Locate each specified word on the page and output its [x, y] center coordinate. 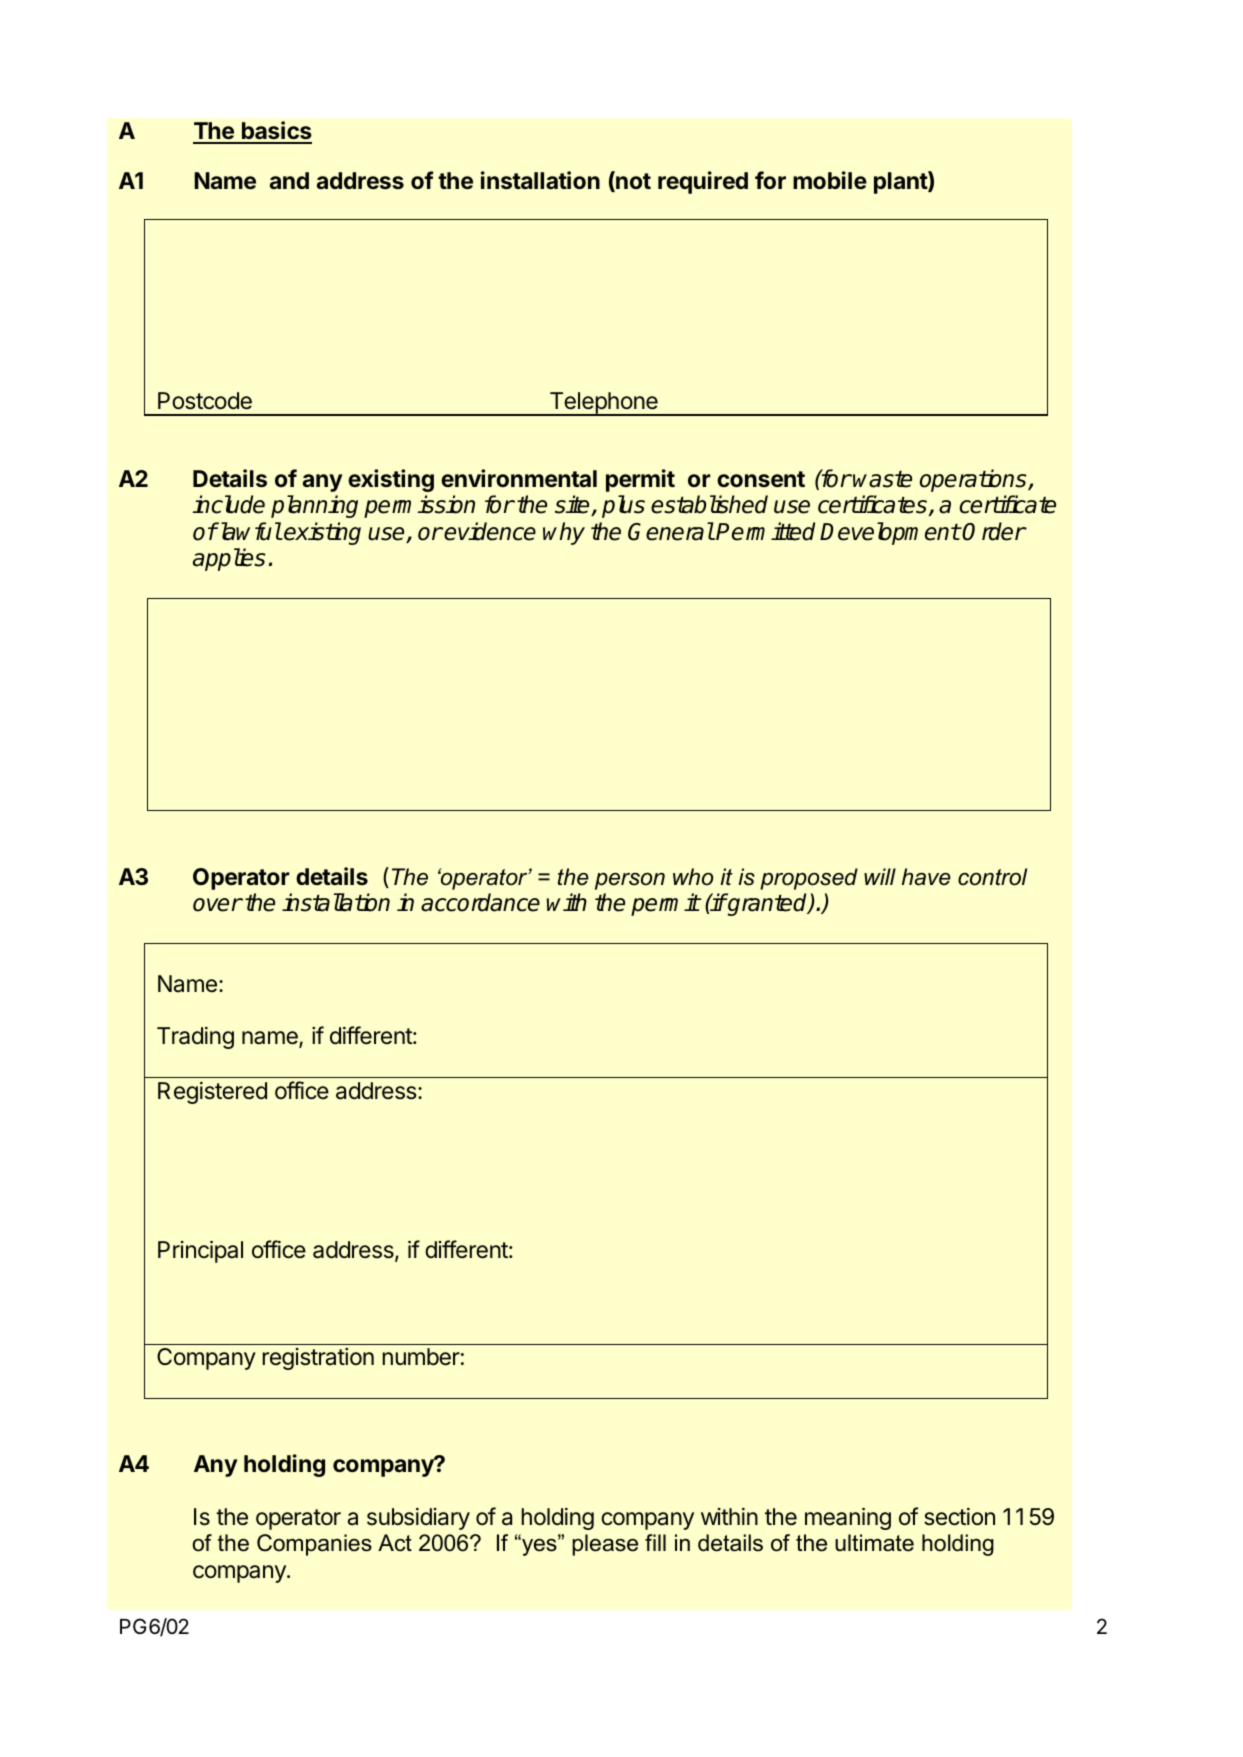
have [926, 877]
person [630, 881]
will [880, 876]
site [573, 505]
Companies [314, 1545]
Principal [200, 1251]
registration [318, 1359]
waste [882, 479]
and [289, 180]
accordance [480, 902]
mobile [830, 180]
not [632, 182]
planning [314, 506]
